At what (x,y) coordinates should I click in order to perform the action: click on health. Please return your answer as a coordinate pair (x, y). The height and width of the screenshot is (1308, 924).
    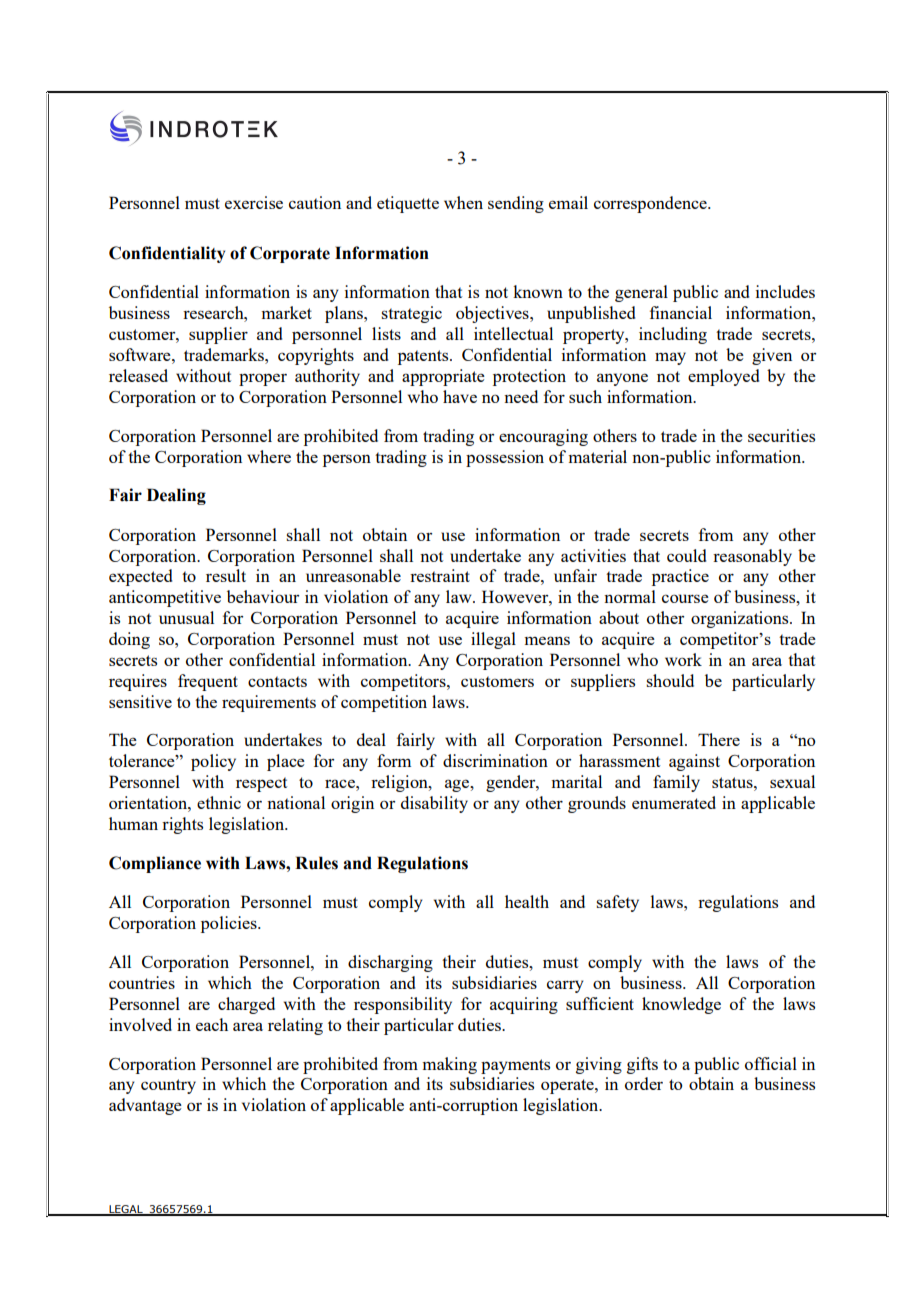
    Looking at the image, I should click on (527, 901).
